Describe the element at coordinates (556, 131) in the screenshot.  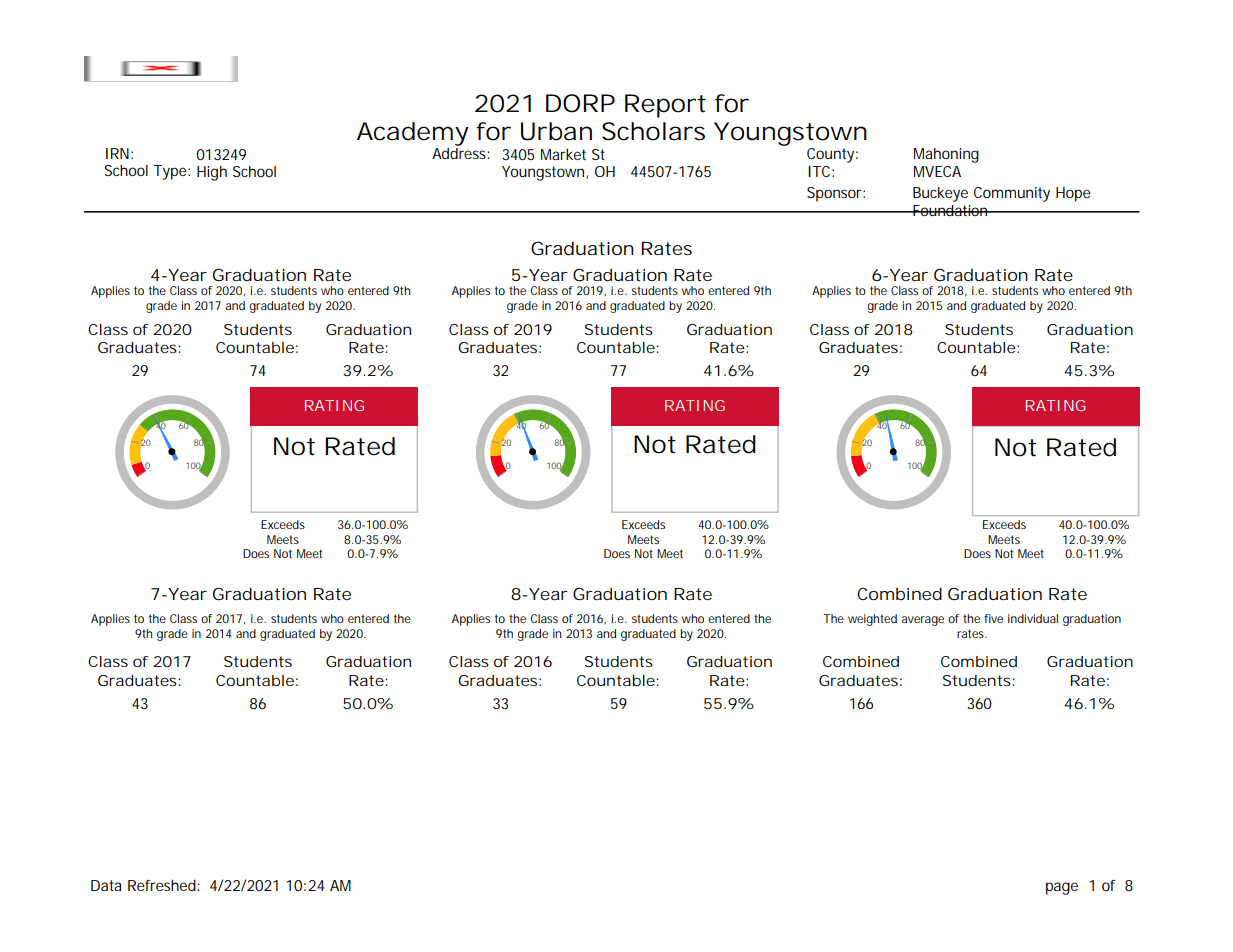
I see `Urban` at that location.
